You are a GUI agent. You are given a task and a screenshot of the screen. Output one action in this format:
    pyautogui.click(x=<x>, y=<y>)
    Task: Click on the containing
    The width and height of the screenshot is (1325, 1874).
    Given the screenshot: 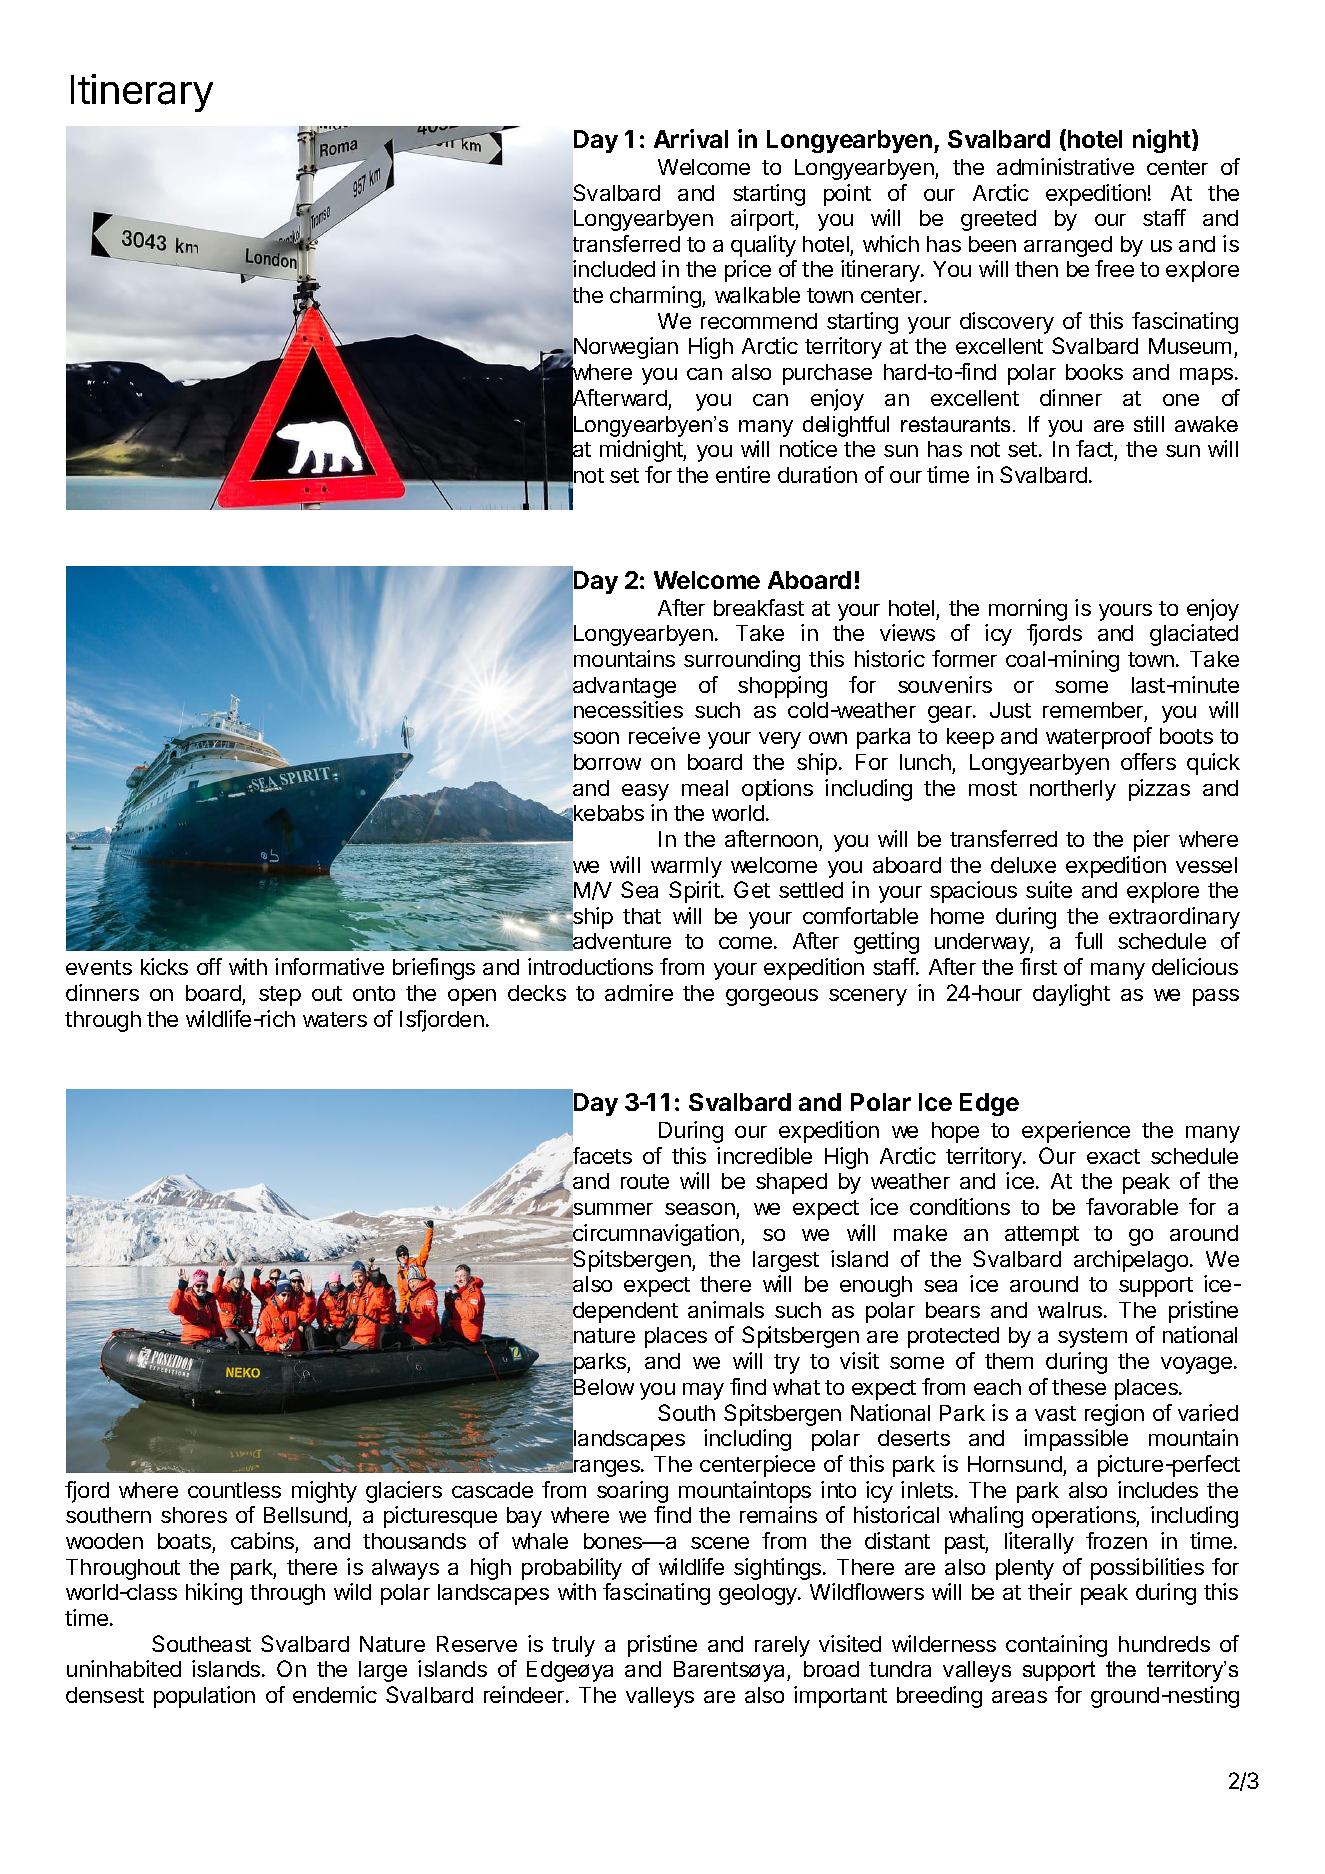 What is the action you would take?
    pyautogui.click(x=1056, y=1646)
